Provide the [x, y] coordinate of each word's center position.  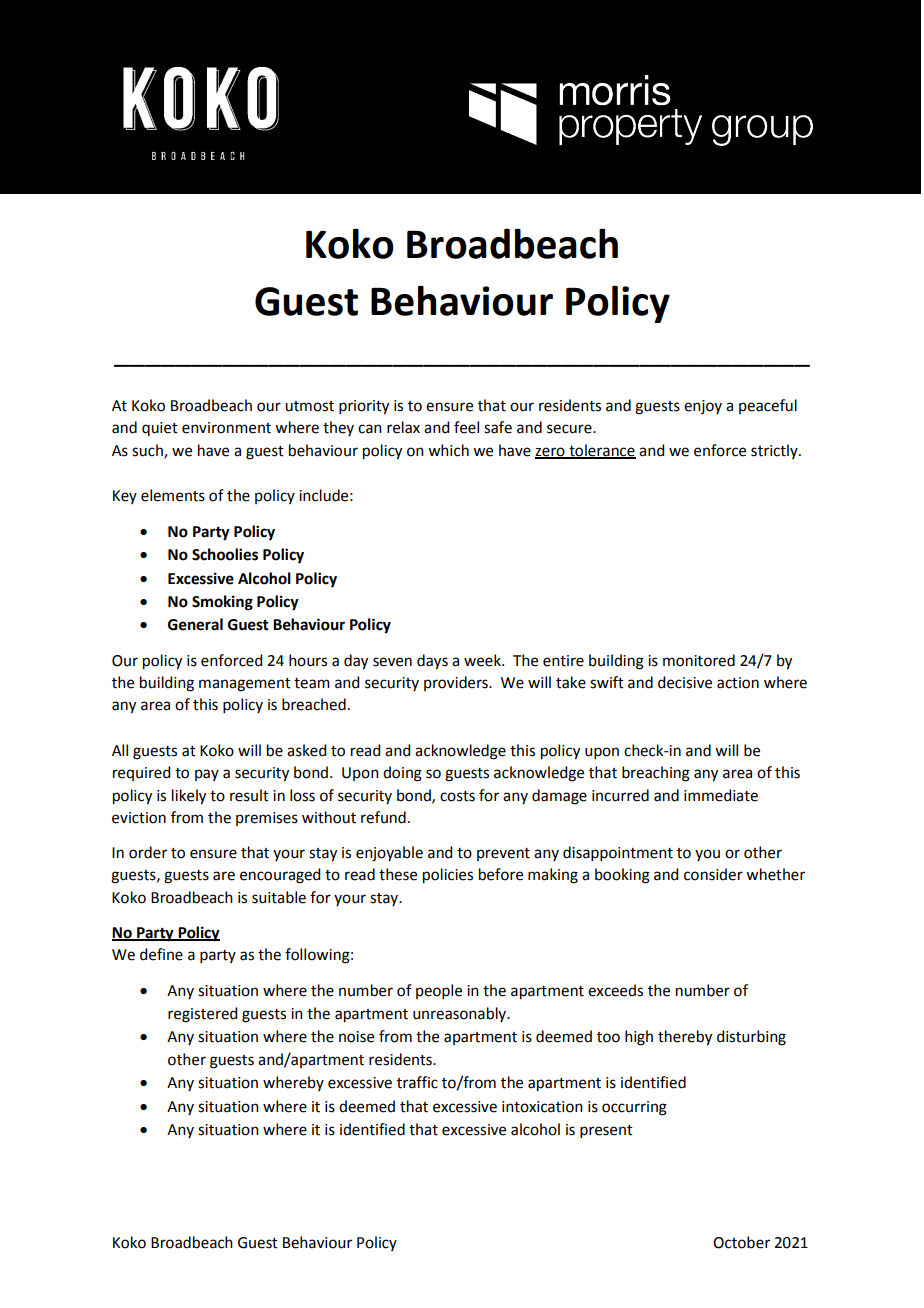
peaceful [768, 406]
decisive [685, 682]
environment [226, 428]
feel [466, 427]
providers [457, 683]
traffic [417, 1082]
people [439, 991]
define [161, 954]
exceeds [615, 990]
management [245, 685]
